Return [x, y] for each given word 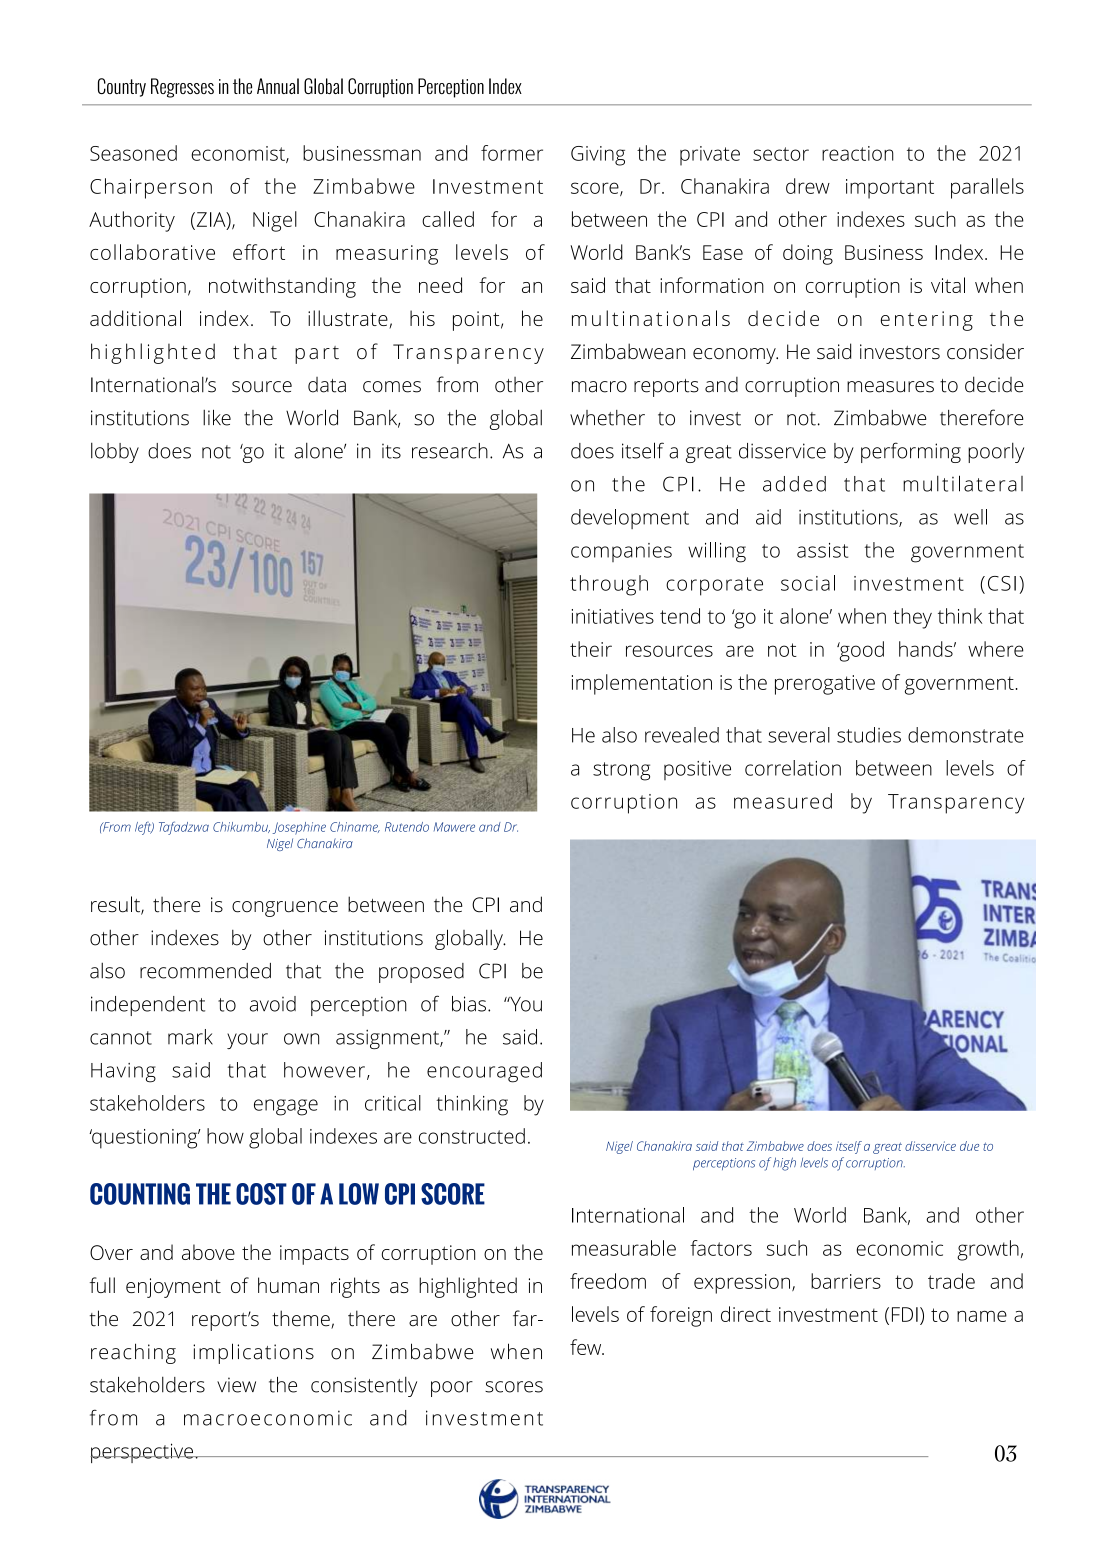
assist [822, 550]
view [236, 1385]
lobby [115, 453]
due [969, 1146]
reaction [858, 153]
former [512, 153]
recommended [205, 971]
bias [469, 1004]
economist [239, 154]
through [609, 585]
